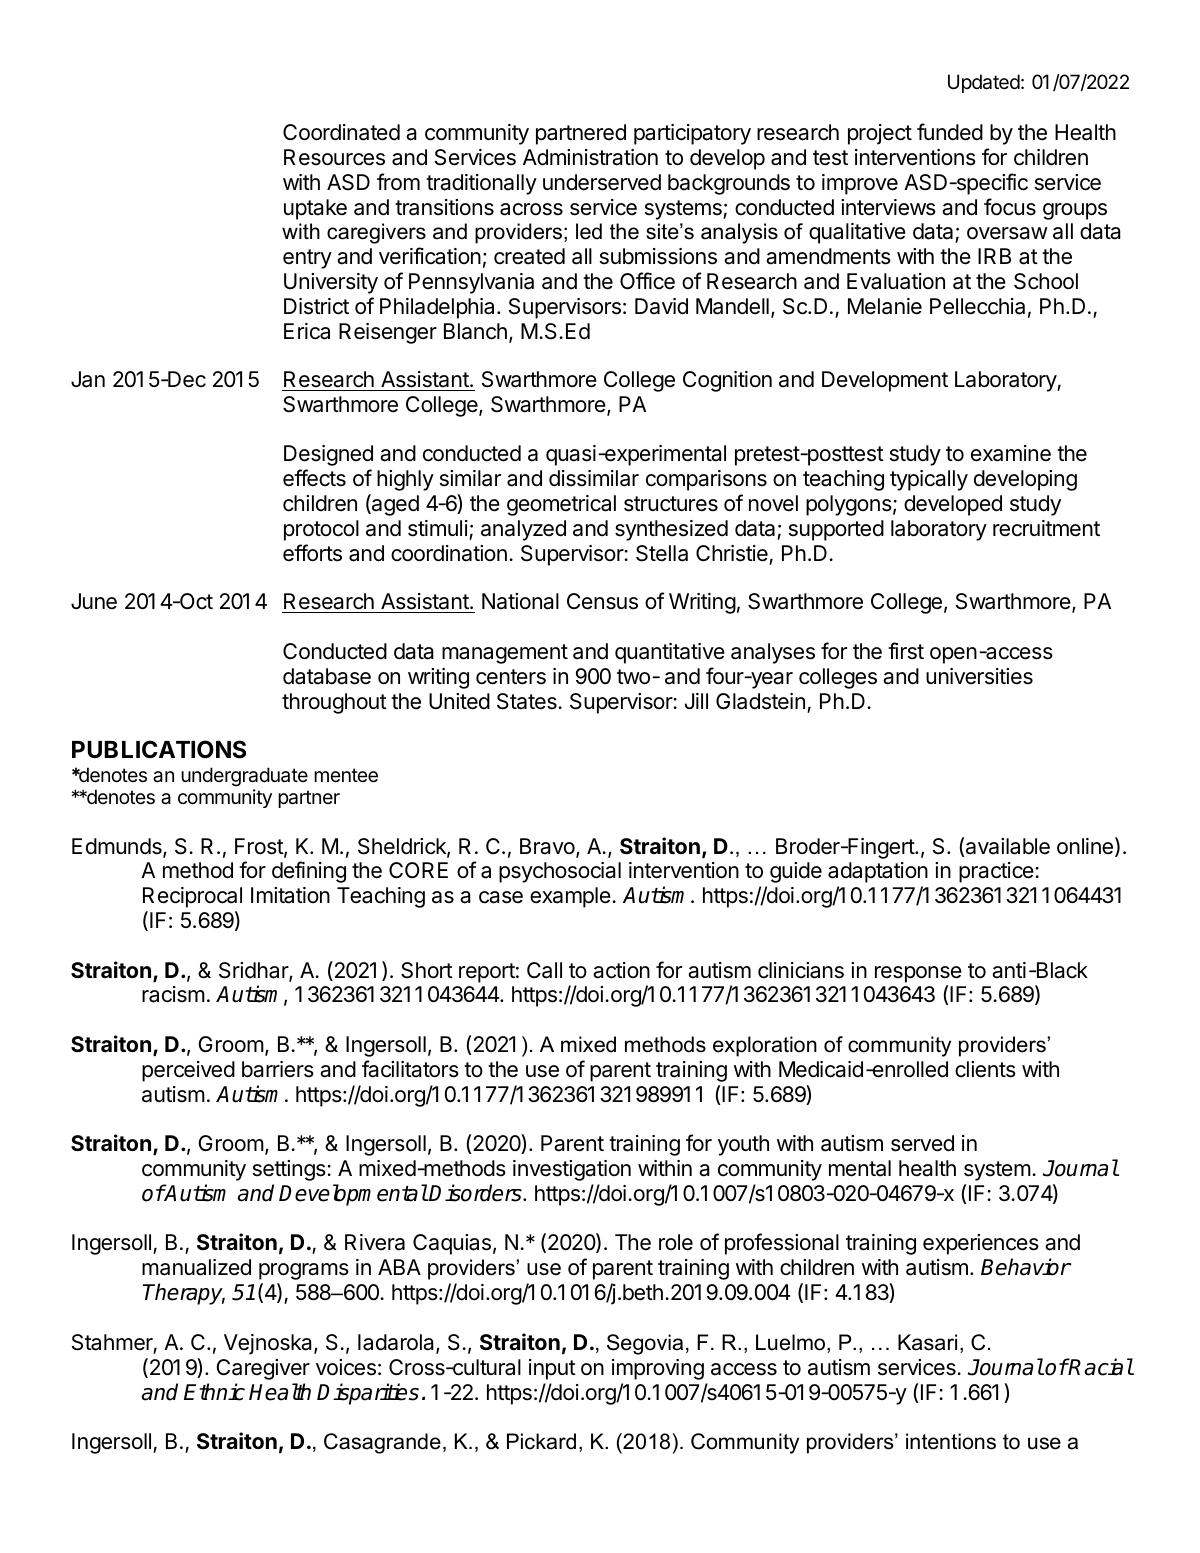 The height and width of the screenshot is (1553, 1200). Describe the element at coordinates (244, 776) in the screenshot. I see `undergraduate` at that location.
